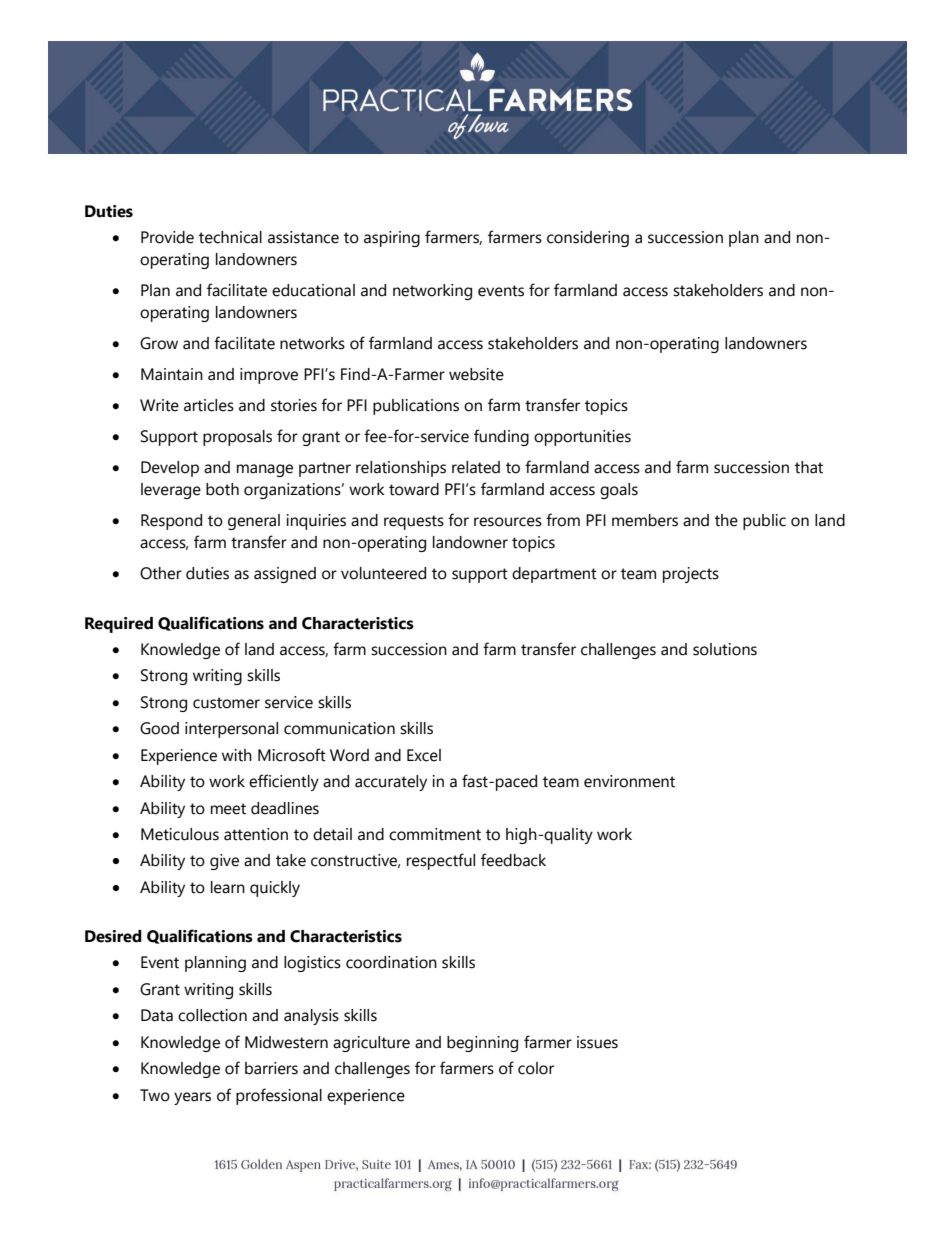 The width and height of the page is (952, 1233). What do you see at coordinates (271, 1068) in the page?
I see `barriers` at bounding box center [271, 1068].
